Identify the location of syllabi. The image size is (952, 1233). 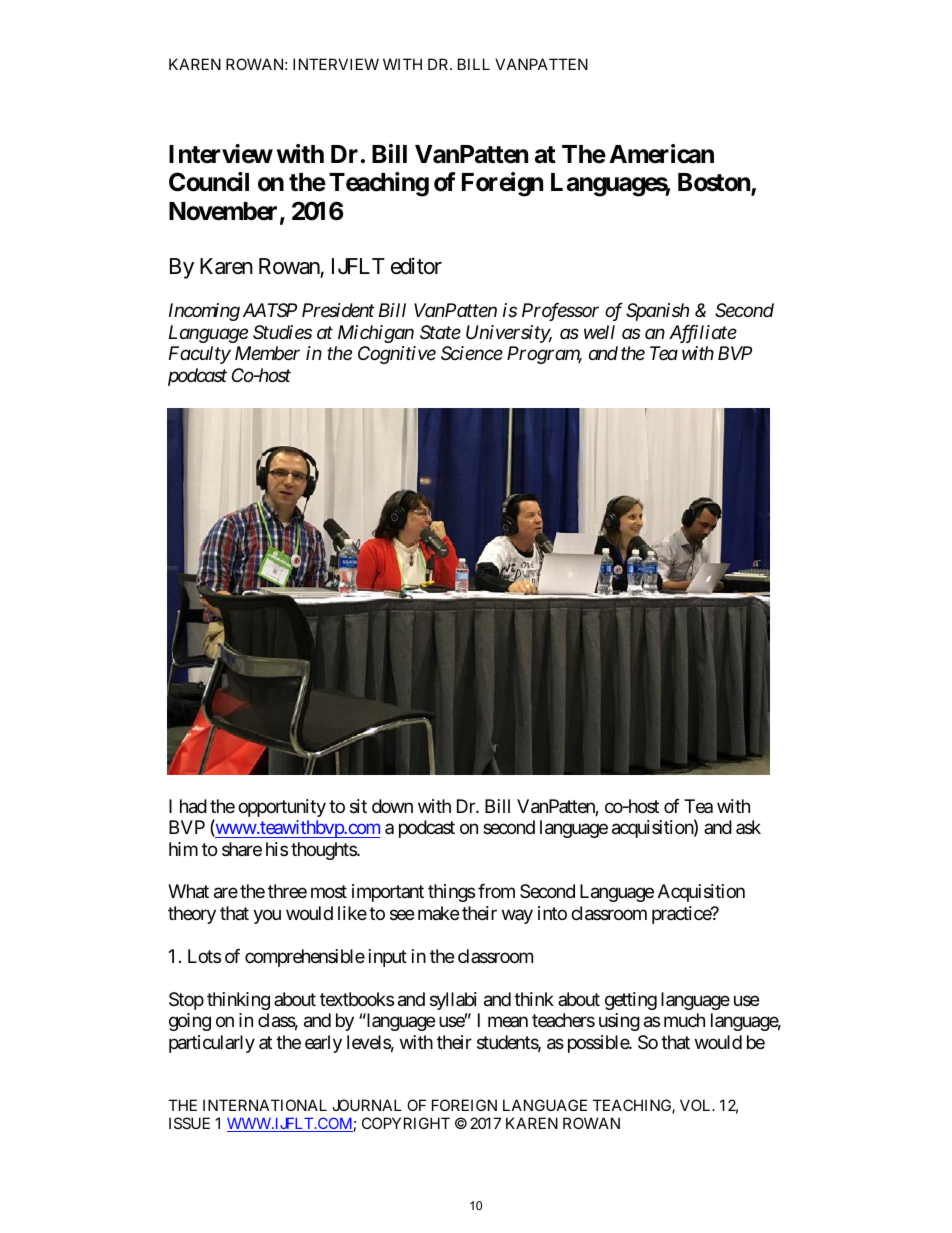
(453, 1001).
